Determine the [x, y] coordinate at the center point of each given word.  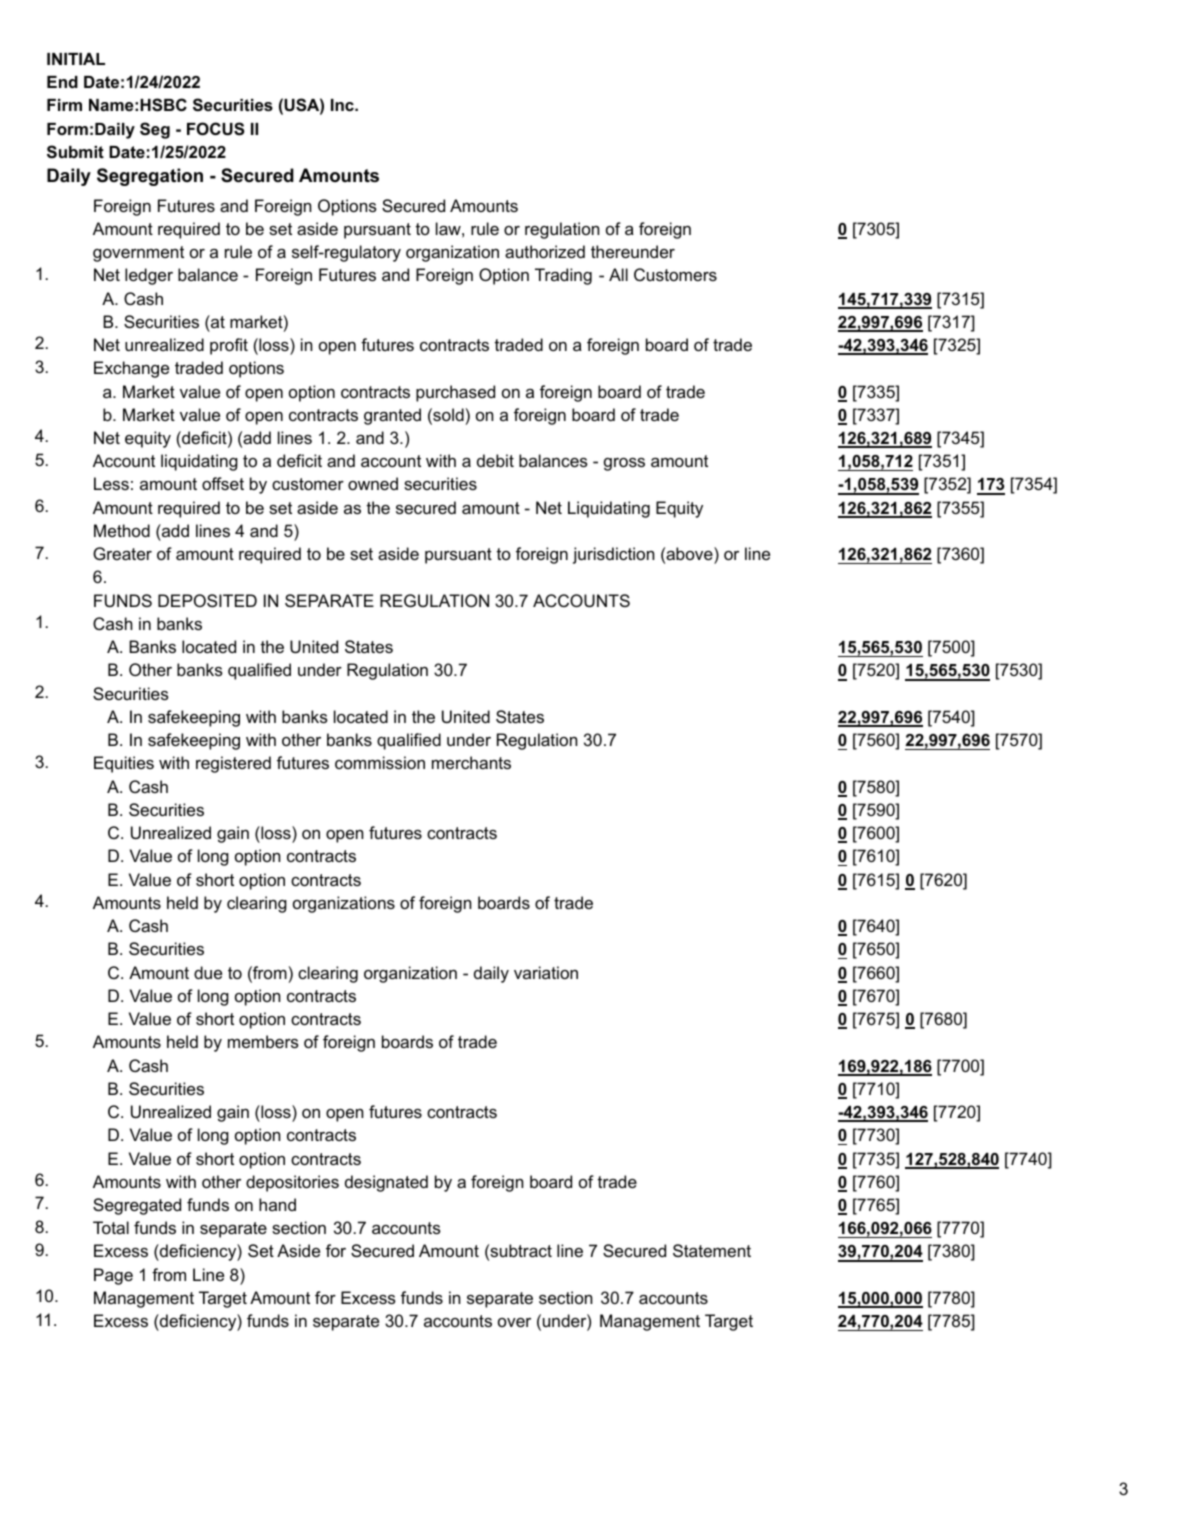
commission [380, 762]
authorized [545, 251]
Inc [343, 105]
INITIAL [76, 59]
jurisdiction [613, 555]
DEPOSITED [207, 600]
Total [111, 1227]
